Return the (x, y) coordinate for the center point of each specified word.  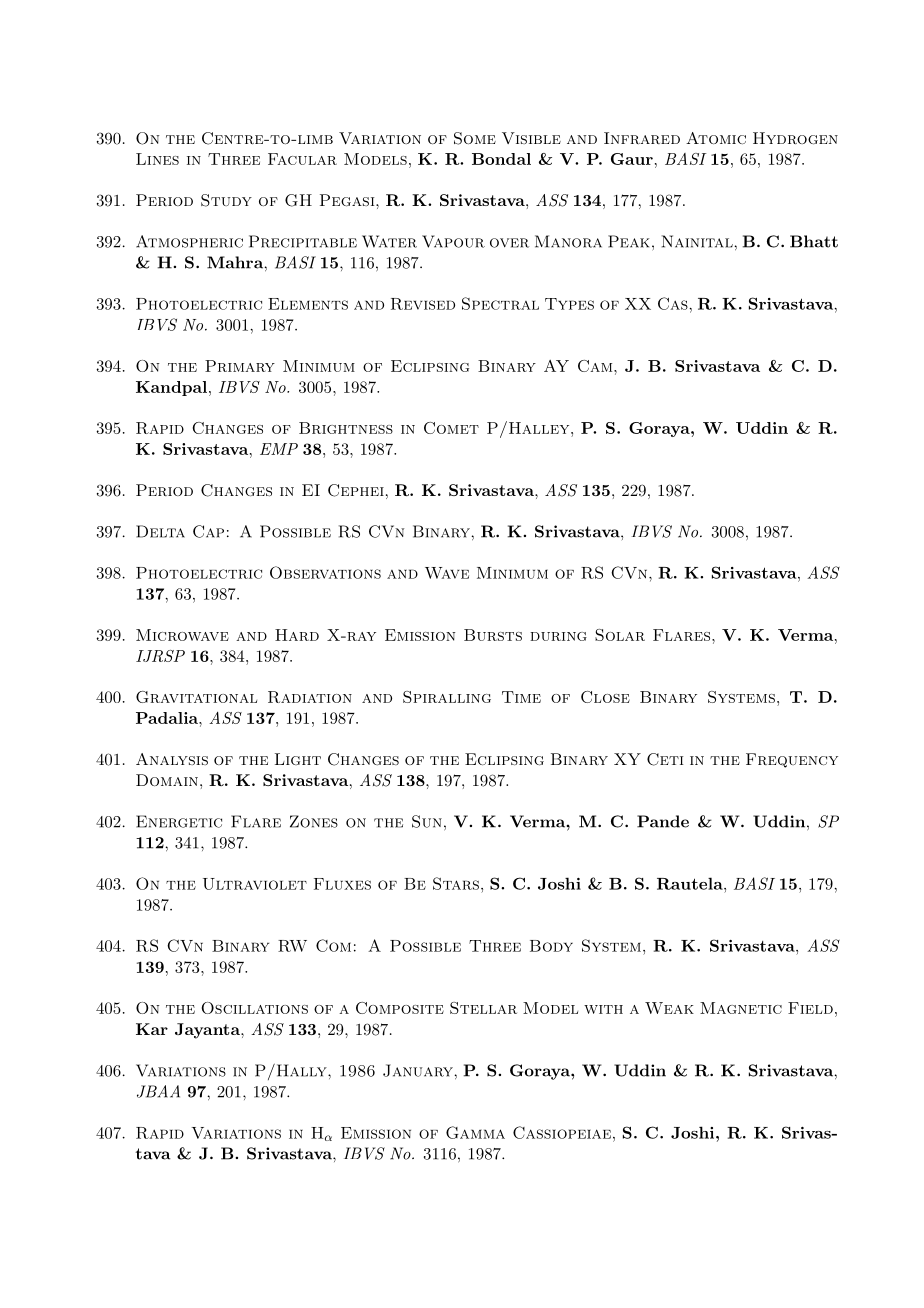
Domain (167, 780)
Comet (451, 428)
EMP (279, 449)
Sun (427, 821)
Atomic (716, 138)
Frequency (792, 760)
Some (475, 138)
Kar (152, 1029)
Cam (596, 366)
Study (226, 200)
